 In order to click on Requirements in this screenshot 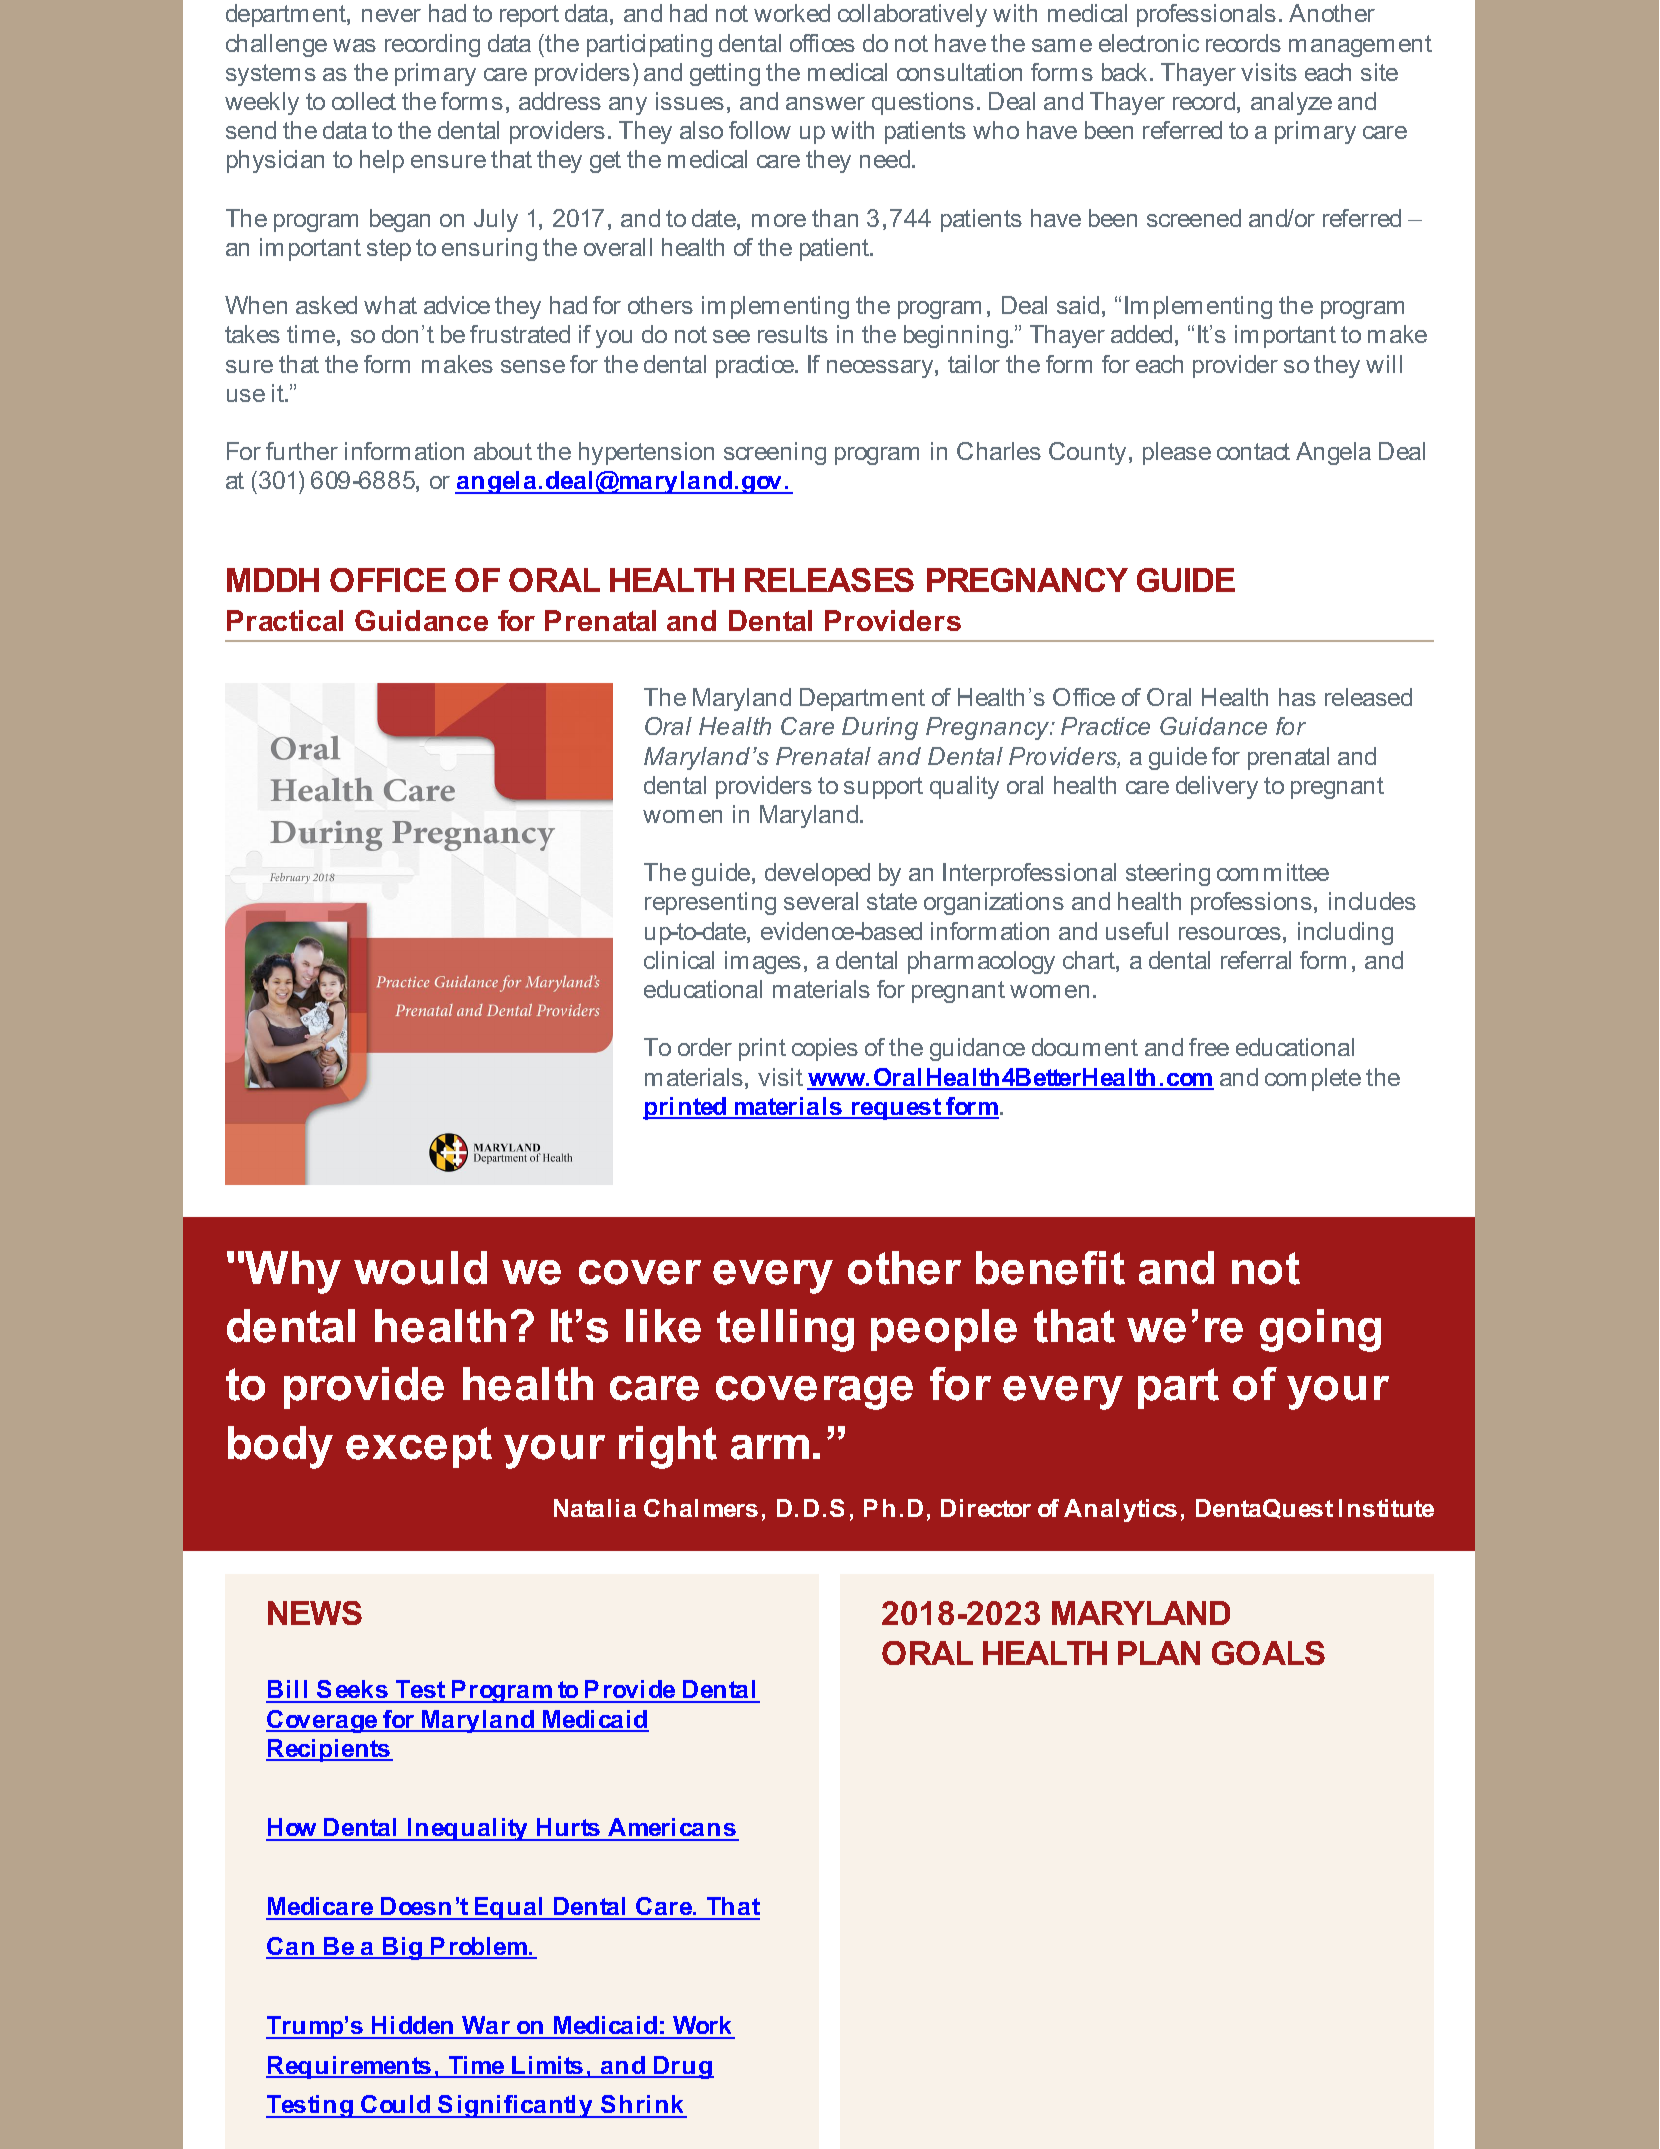, I will do `click(350, 2067)`.
